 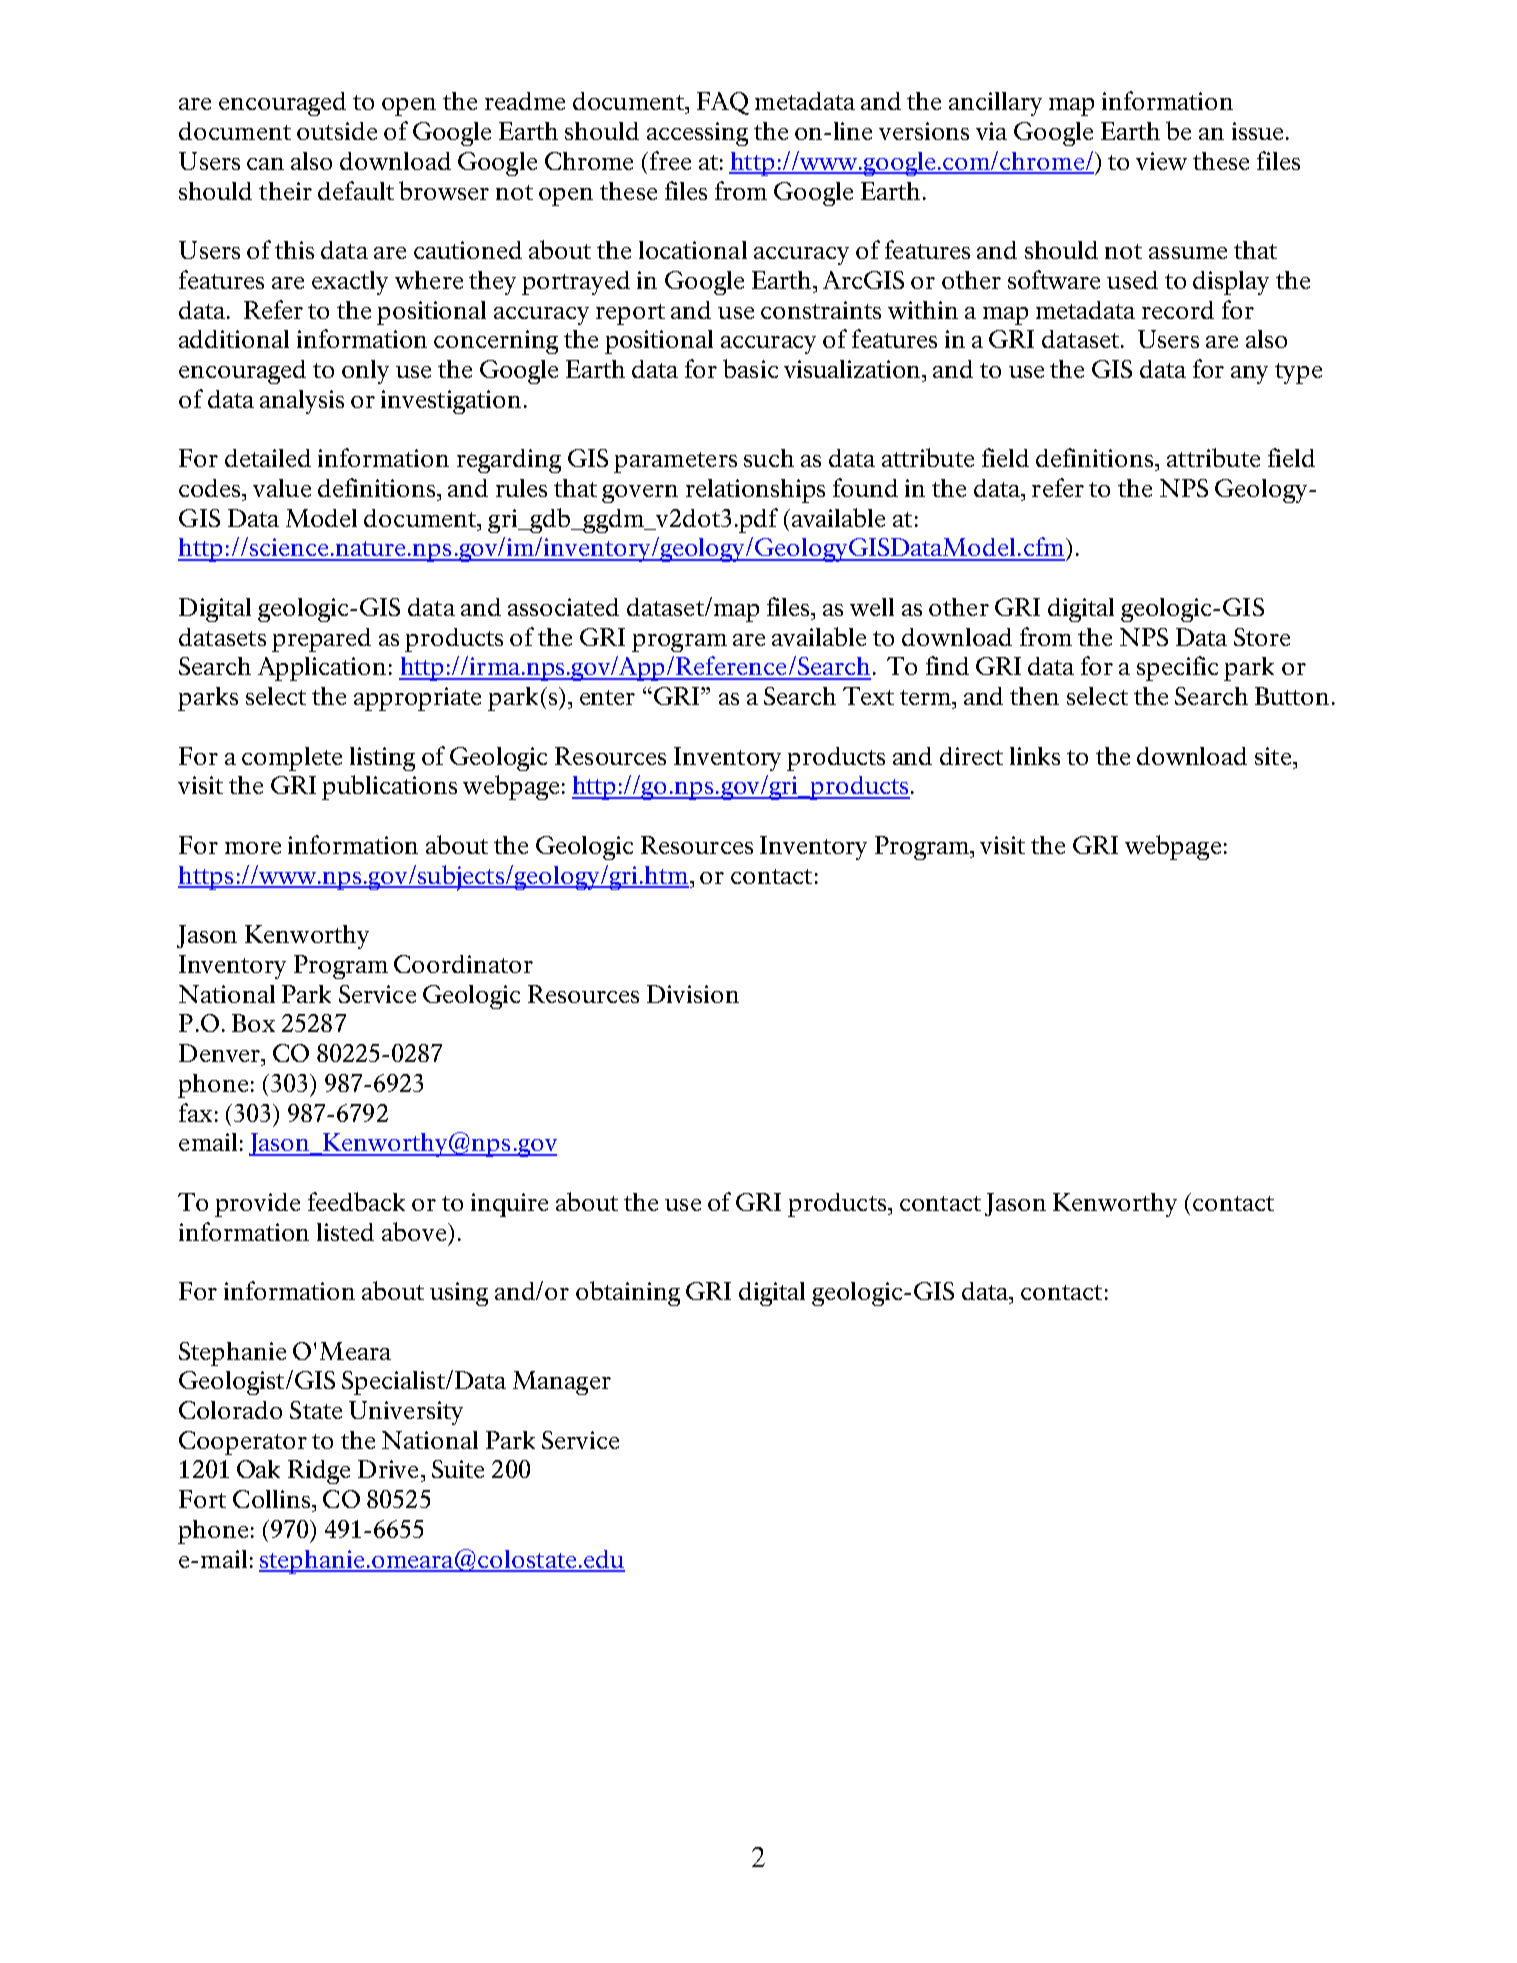 What do you see at coordinates (319, 1472) in the document?
I see `Ridge` at bounding box center [319, 1472].
